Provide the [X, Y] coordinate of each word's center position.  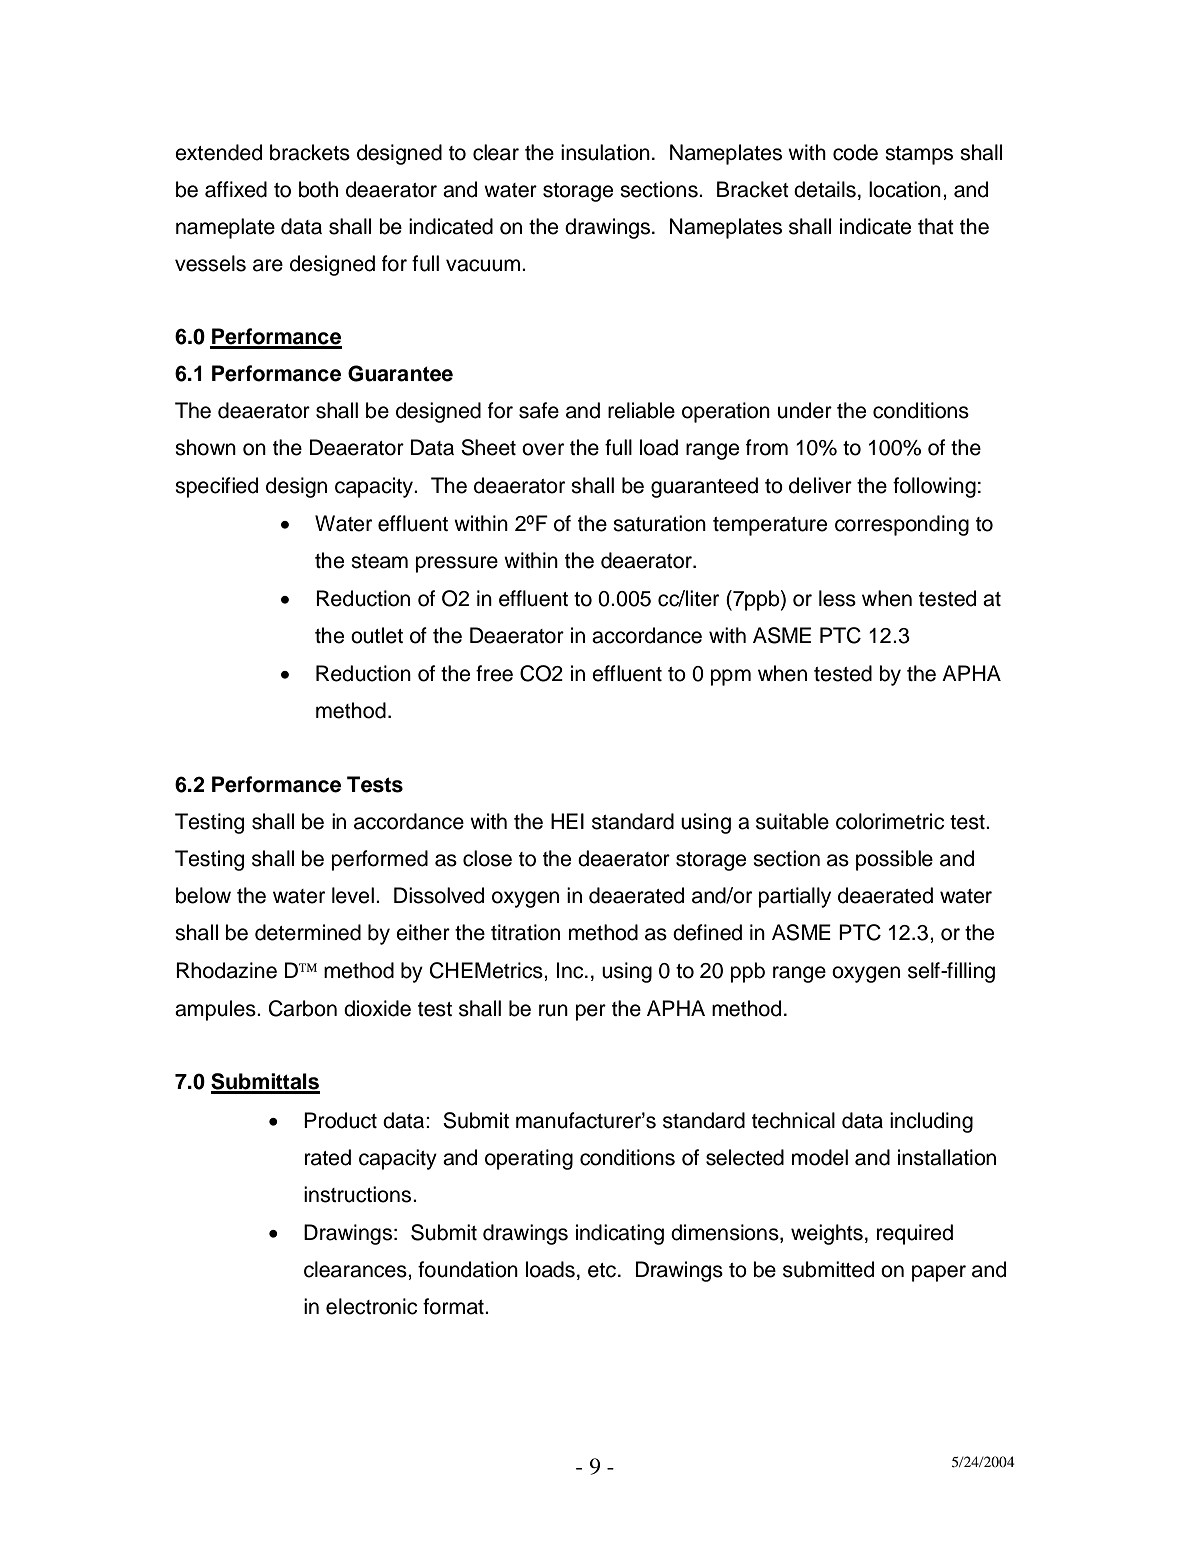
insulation [605, 152]
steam [379, 561]
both [318, 189]
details [825, 189]
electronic [371, 1306]
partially [794, 897]
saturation [659, 523]
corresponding [902, 525]
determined [308, 932]
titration [525, 932]
